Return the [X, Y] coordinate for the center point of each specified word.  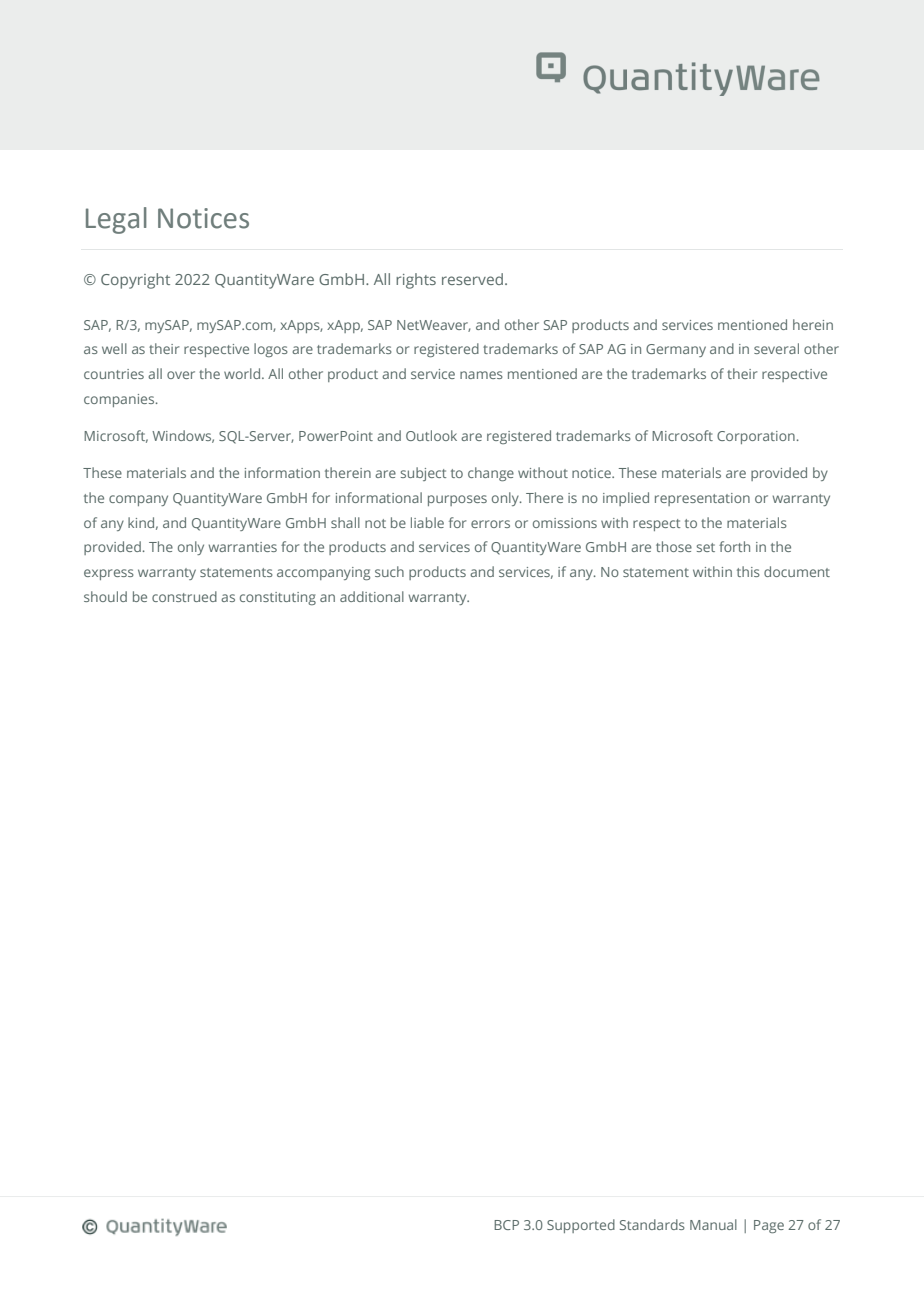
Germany [676, 350]
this [748, 571]
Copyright [135, 281]
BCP [506, 1225]
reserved [472, 279]
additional [372, 596]
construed [184, 596]
